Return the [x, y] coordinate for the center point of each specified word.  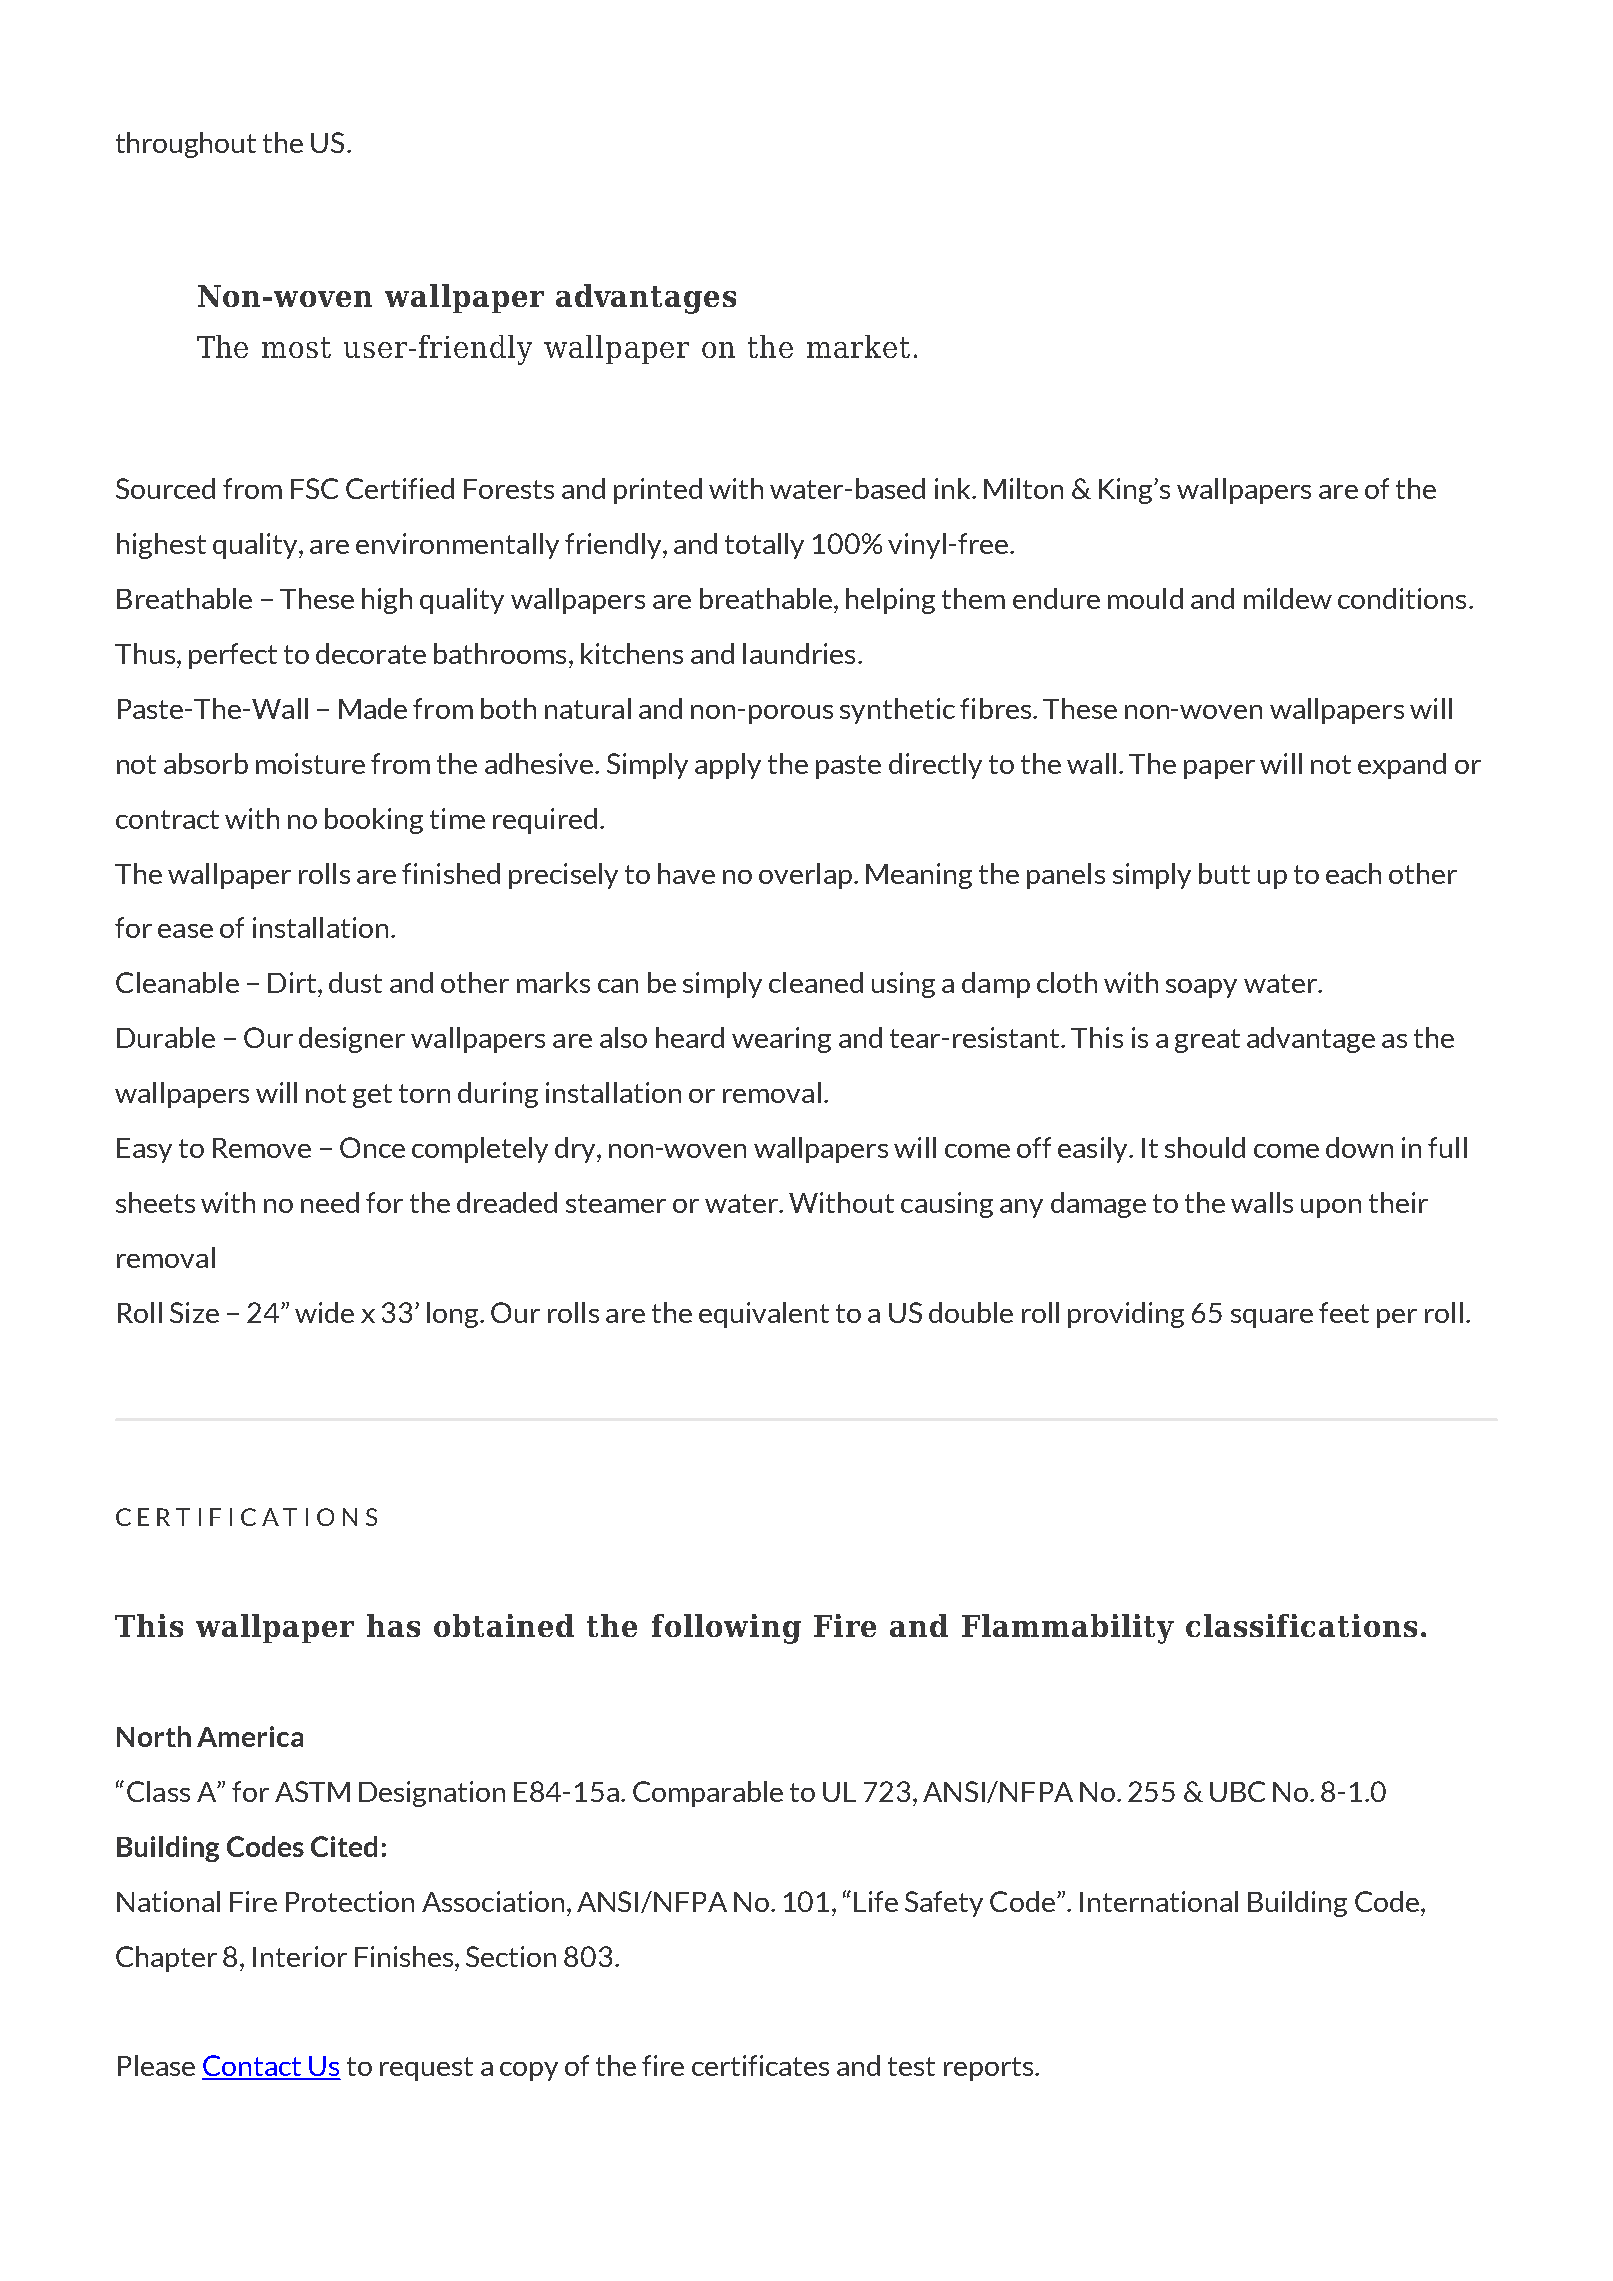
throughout [186, 145]
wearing [781, 1040]
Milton [1023, 488]
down [1359, 1147]
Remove [262, 1148]
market [858, 346]
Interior [300, 1956]
